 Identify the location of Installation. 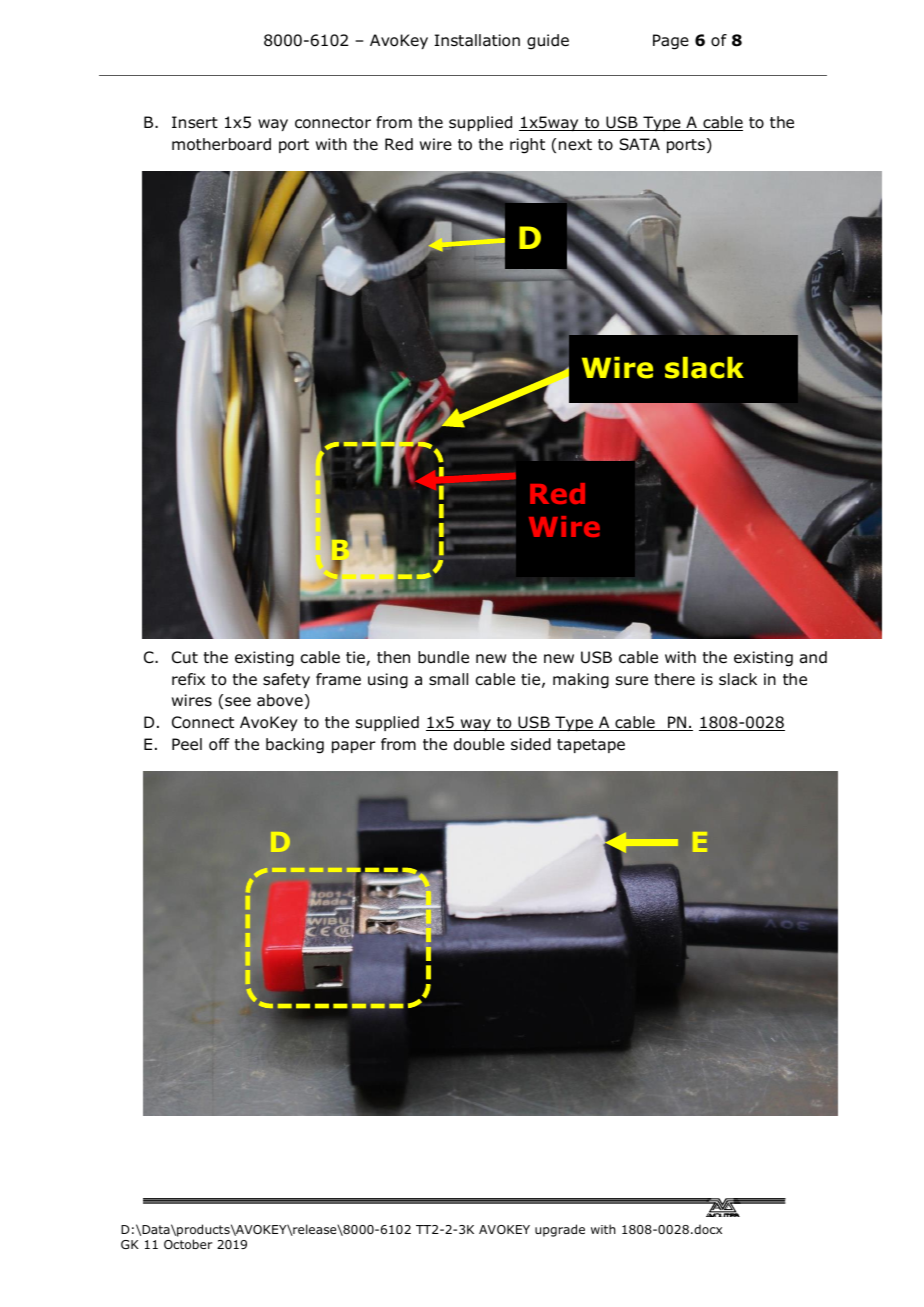
(477, 40).
